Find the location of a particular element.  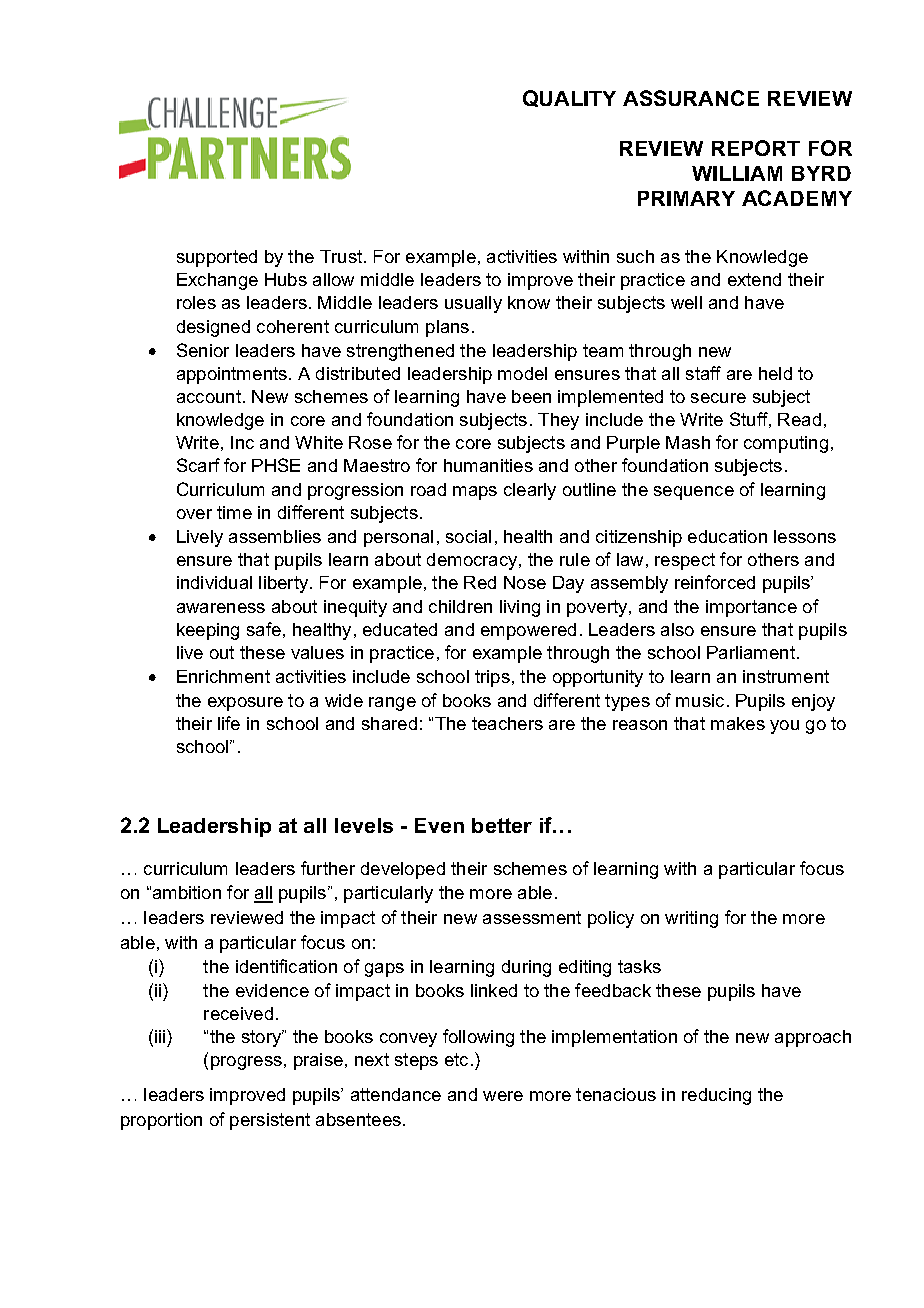

REPORT is located at coordinates (756, 148).
